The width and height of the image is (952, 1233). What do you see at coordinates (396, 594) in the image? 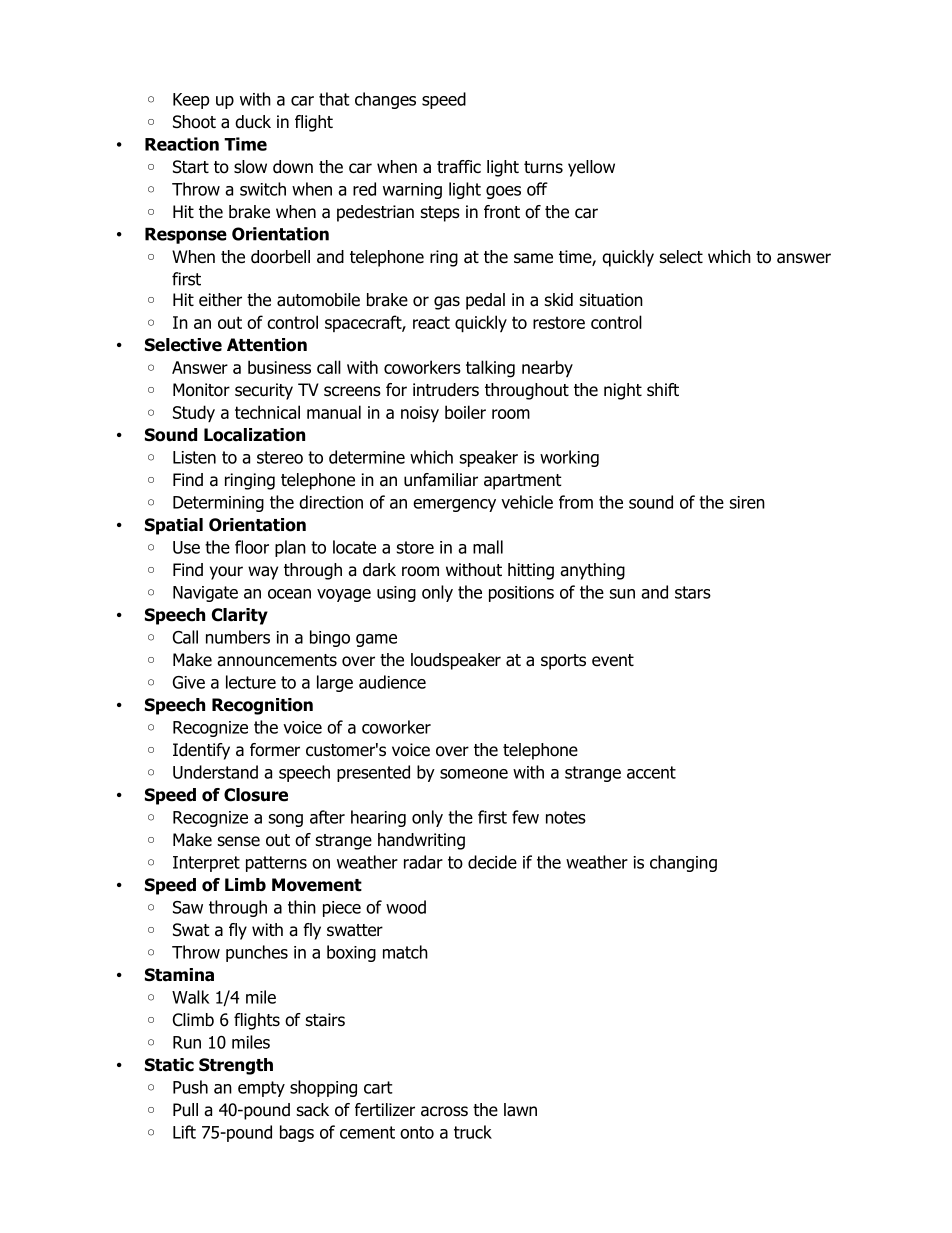
I see `using` at bounding box center [396, 594].
